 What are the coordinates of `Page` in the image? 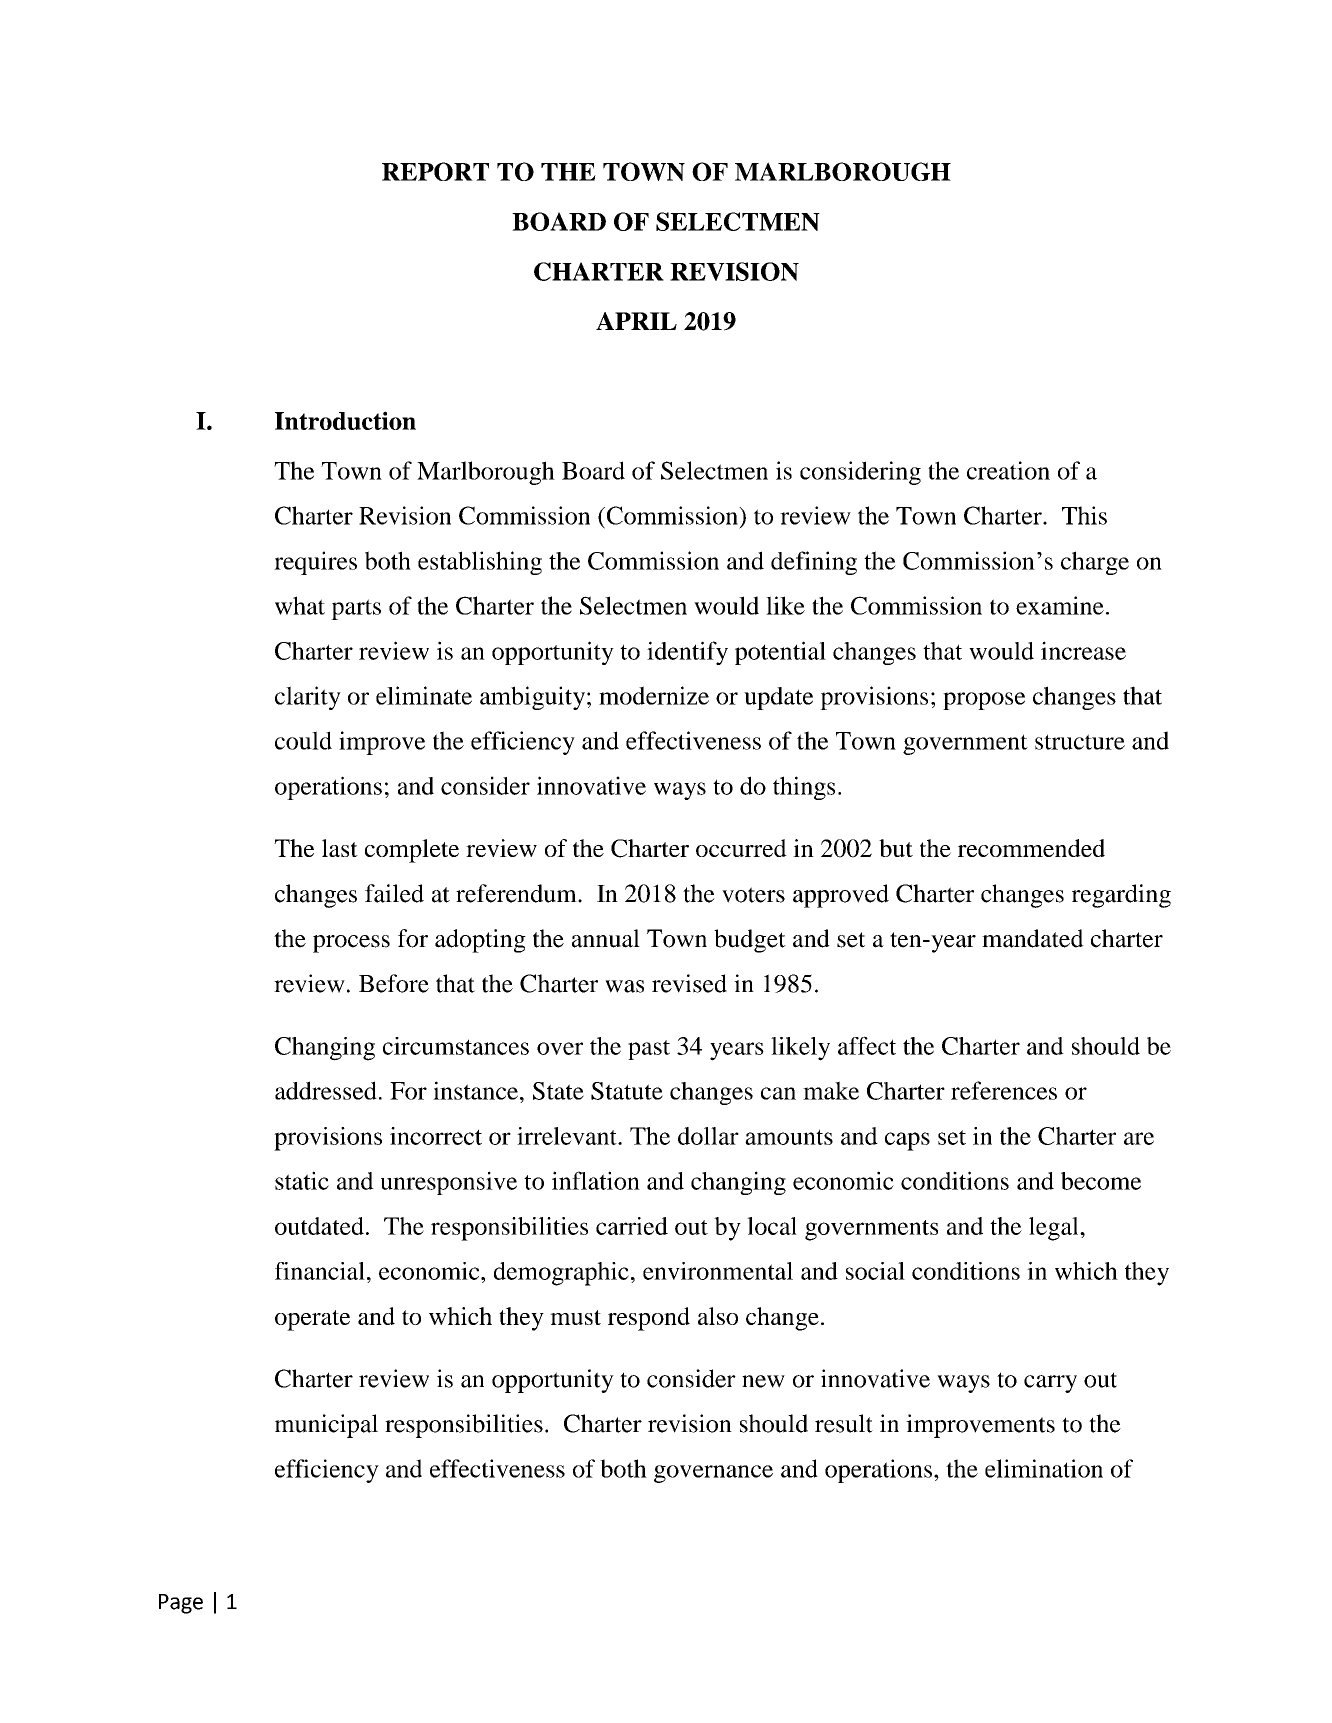 It's located at (181, 1604).
